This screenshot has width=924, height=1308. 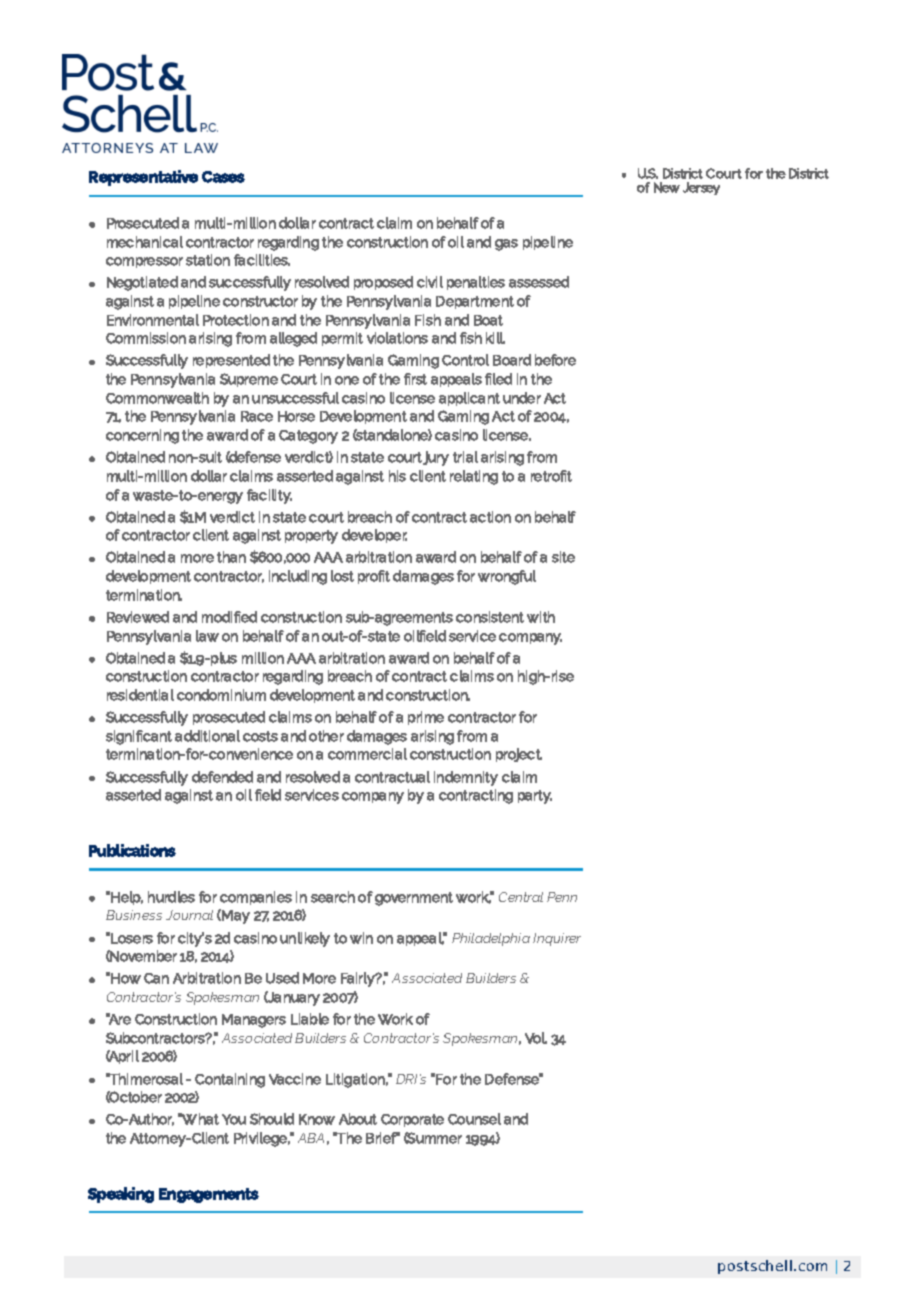 I want to click on Counsel, so click(x=474, y=1119).
